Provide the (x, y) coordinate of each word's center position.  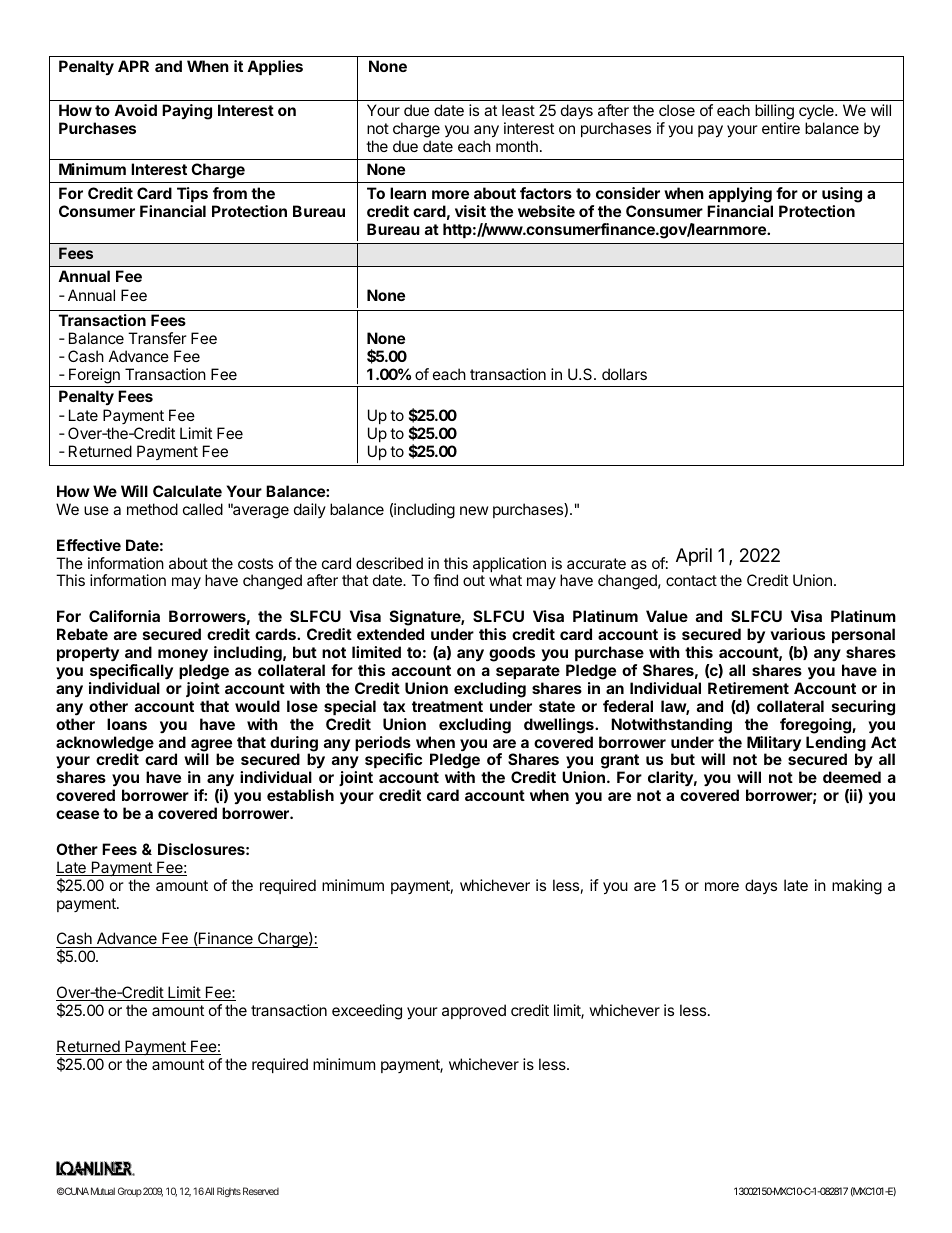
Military (774, 745)
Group (130, 1192)
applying (740, 195)
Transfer (157, 338)
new (474, 510)
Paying (187, 112)
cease (77, 814)
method (152, 509)
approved (474, 1011)
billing (774, 113)
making (857, 887)
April (694, 557)
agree (211, 746)
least (518, 110)
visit (470, 211)
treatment (447, 706)
